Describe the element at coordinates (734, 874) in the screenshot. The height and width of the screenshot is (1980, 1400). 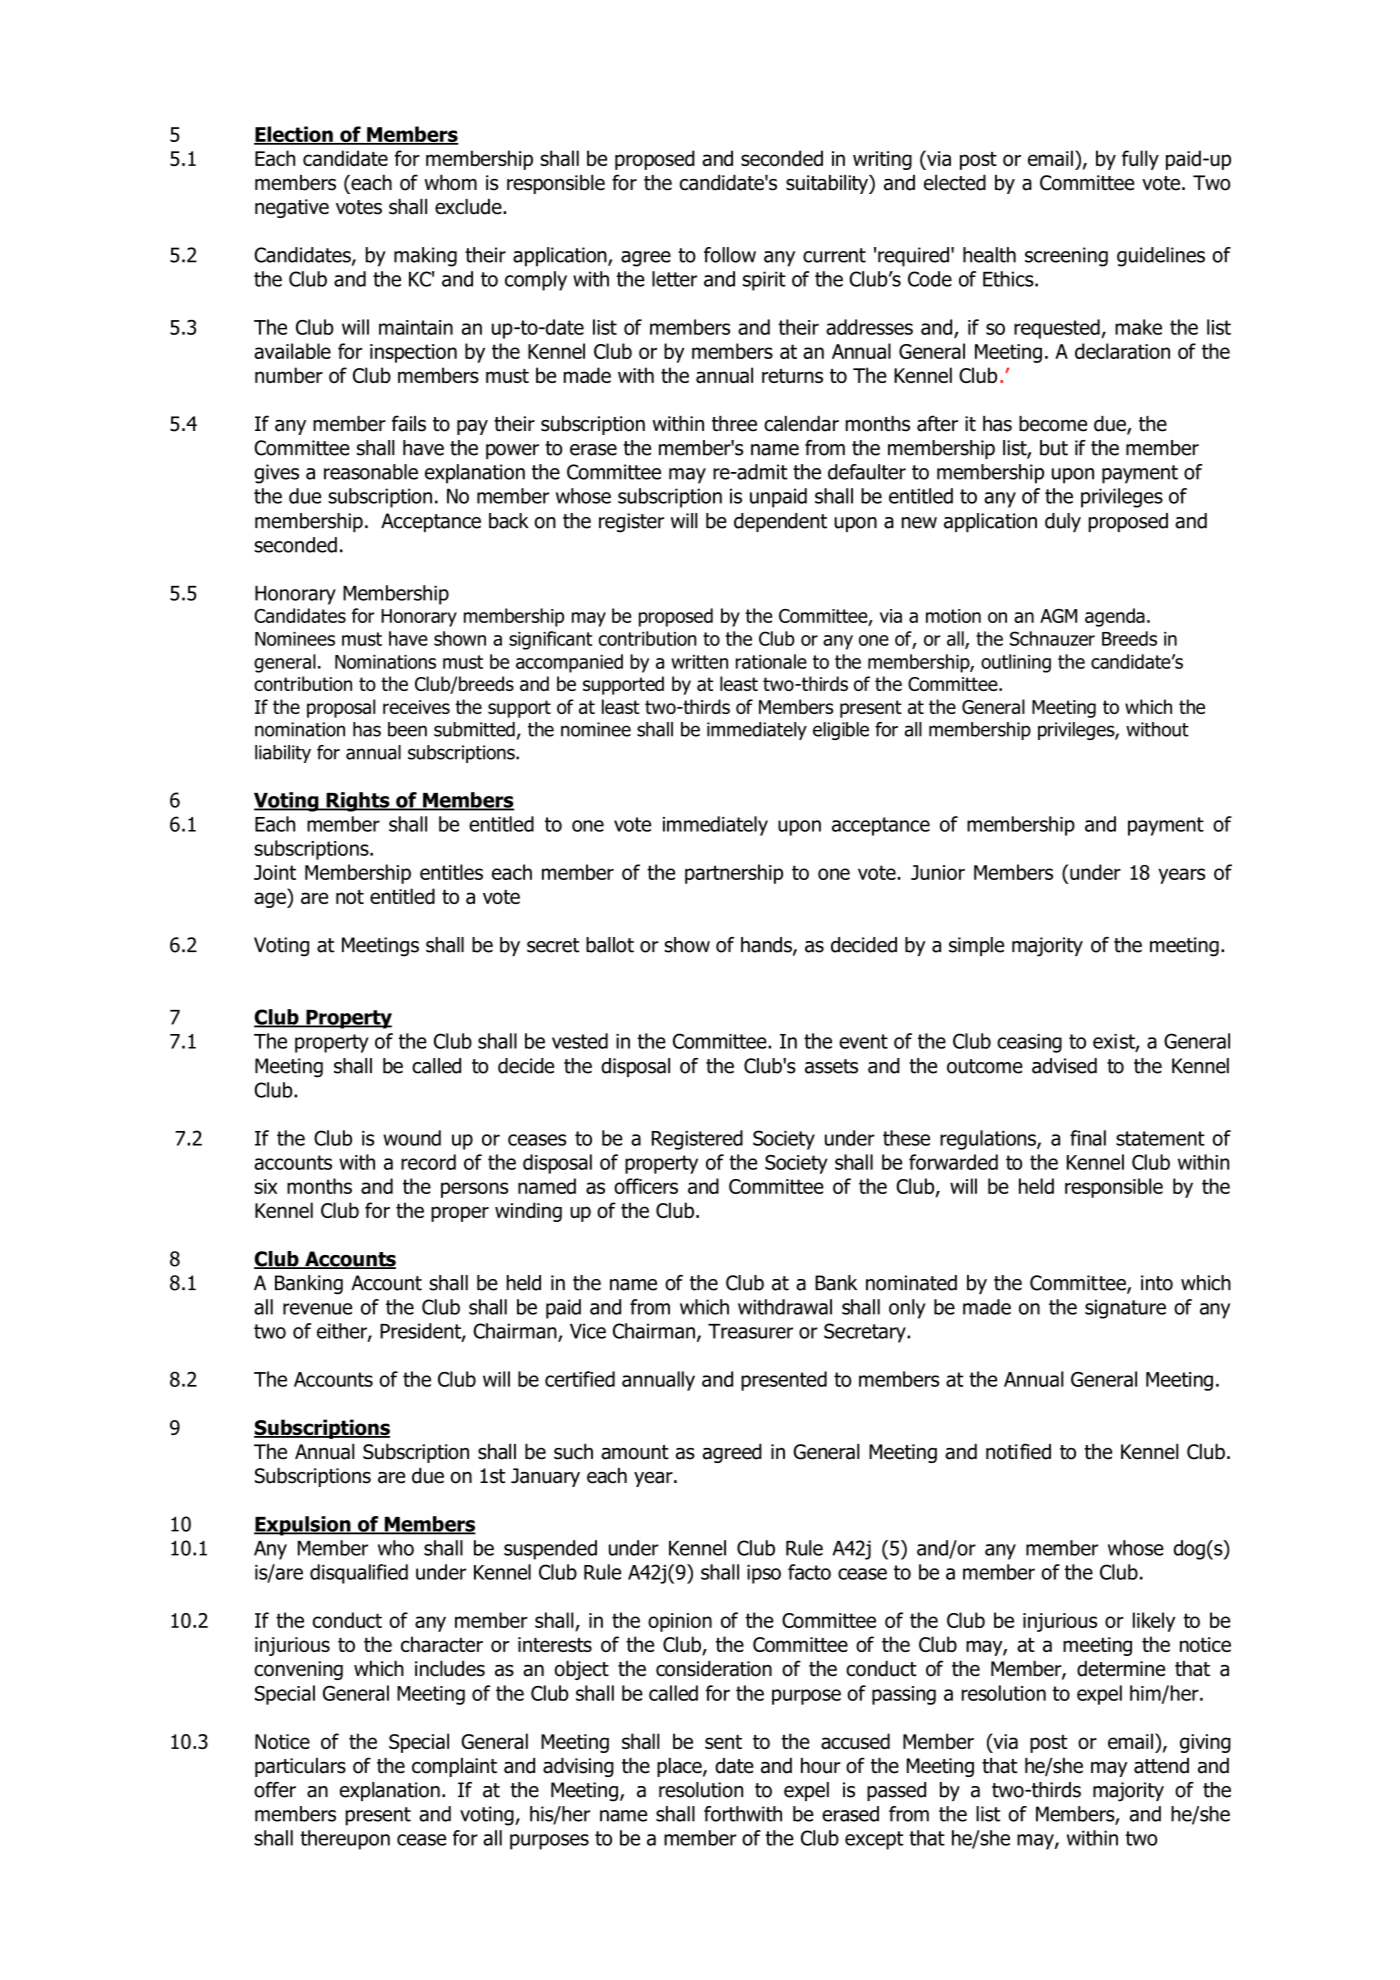
I see `partnership` at that location.
